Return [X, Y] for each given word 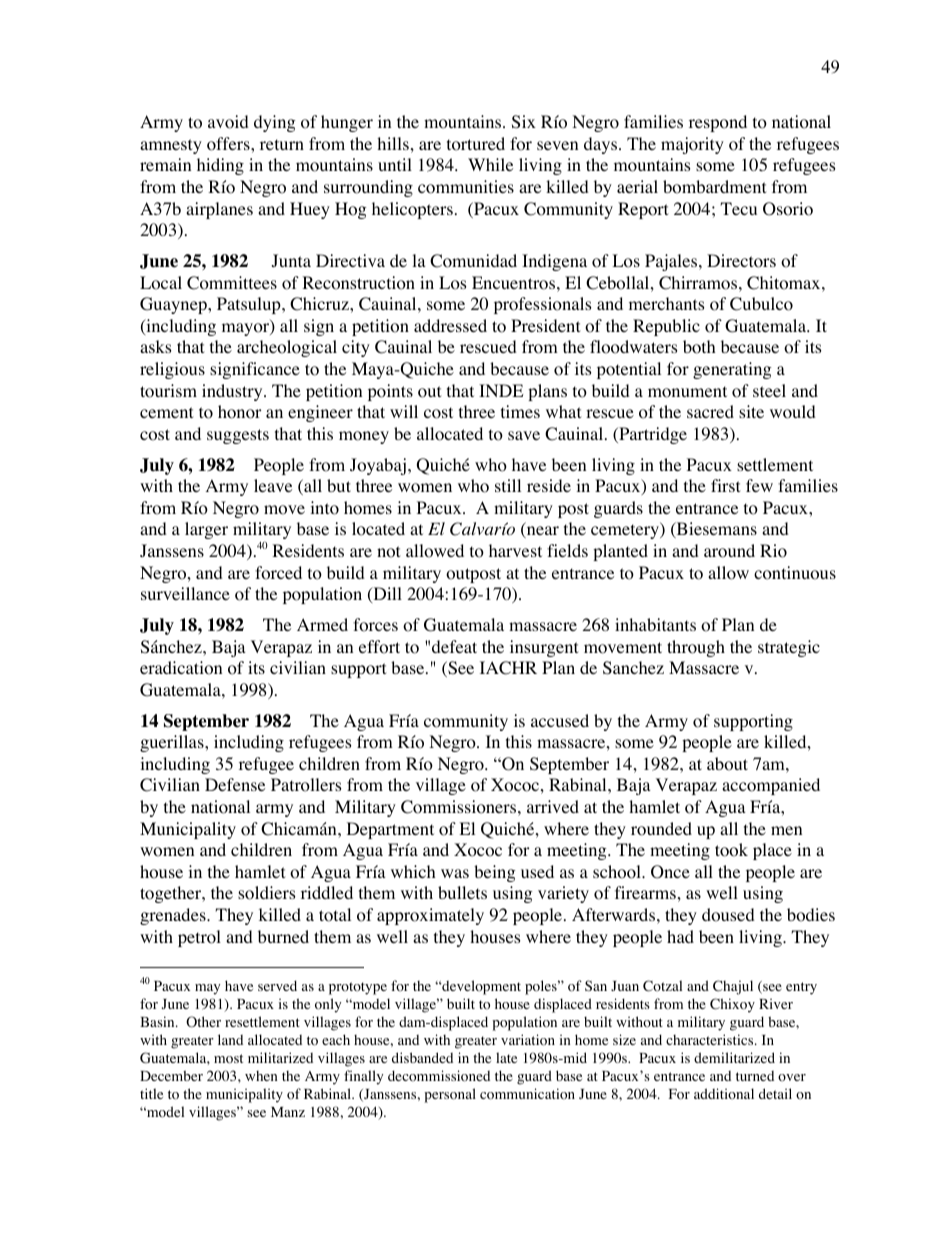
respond [718, 123]
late [506, 1057]
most [228, 1059]
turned [755, 1076]
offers [229, 144]
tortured [476, 144]
